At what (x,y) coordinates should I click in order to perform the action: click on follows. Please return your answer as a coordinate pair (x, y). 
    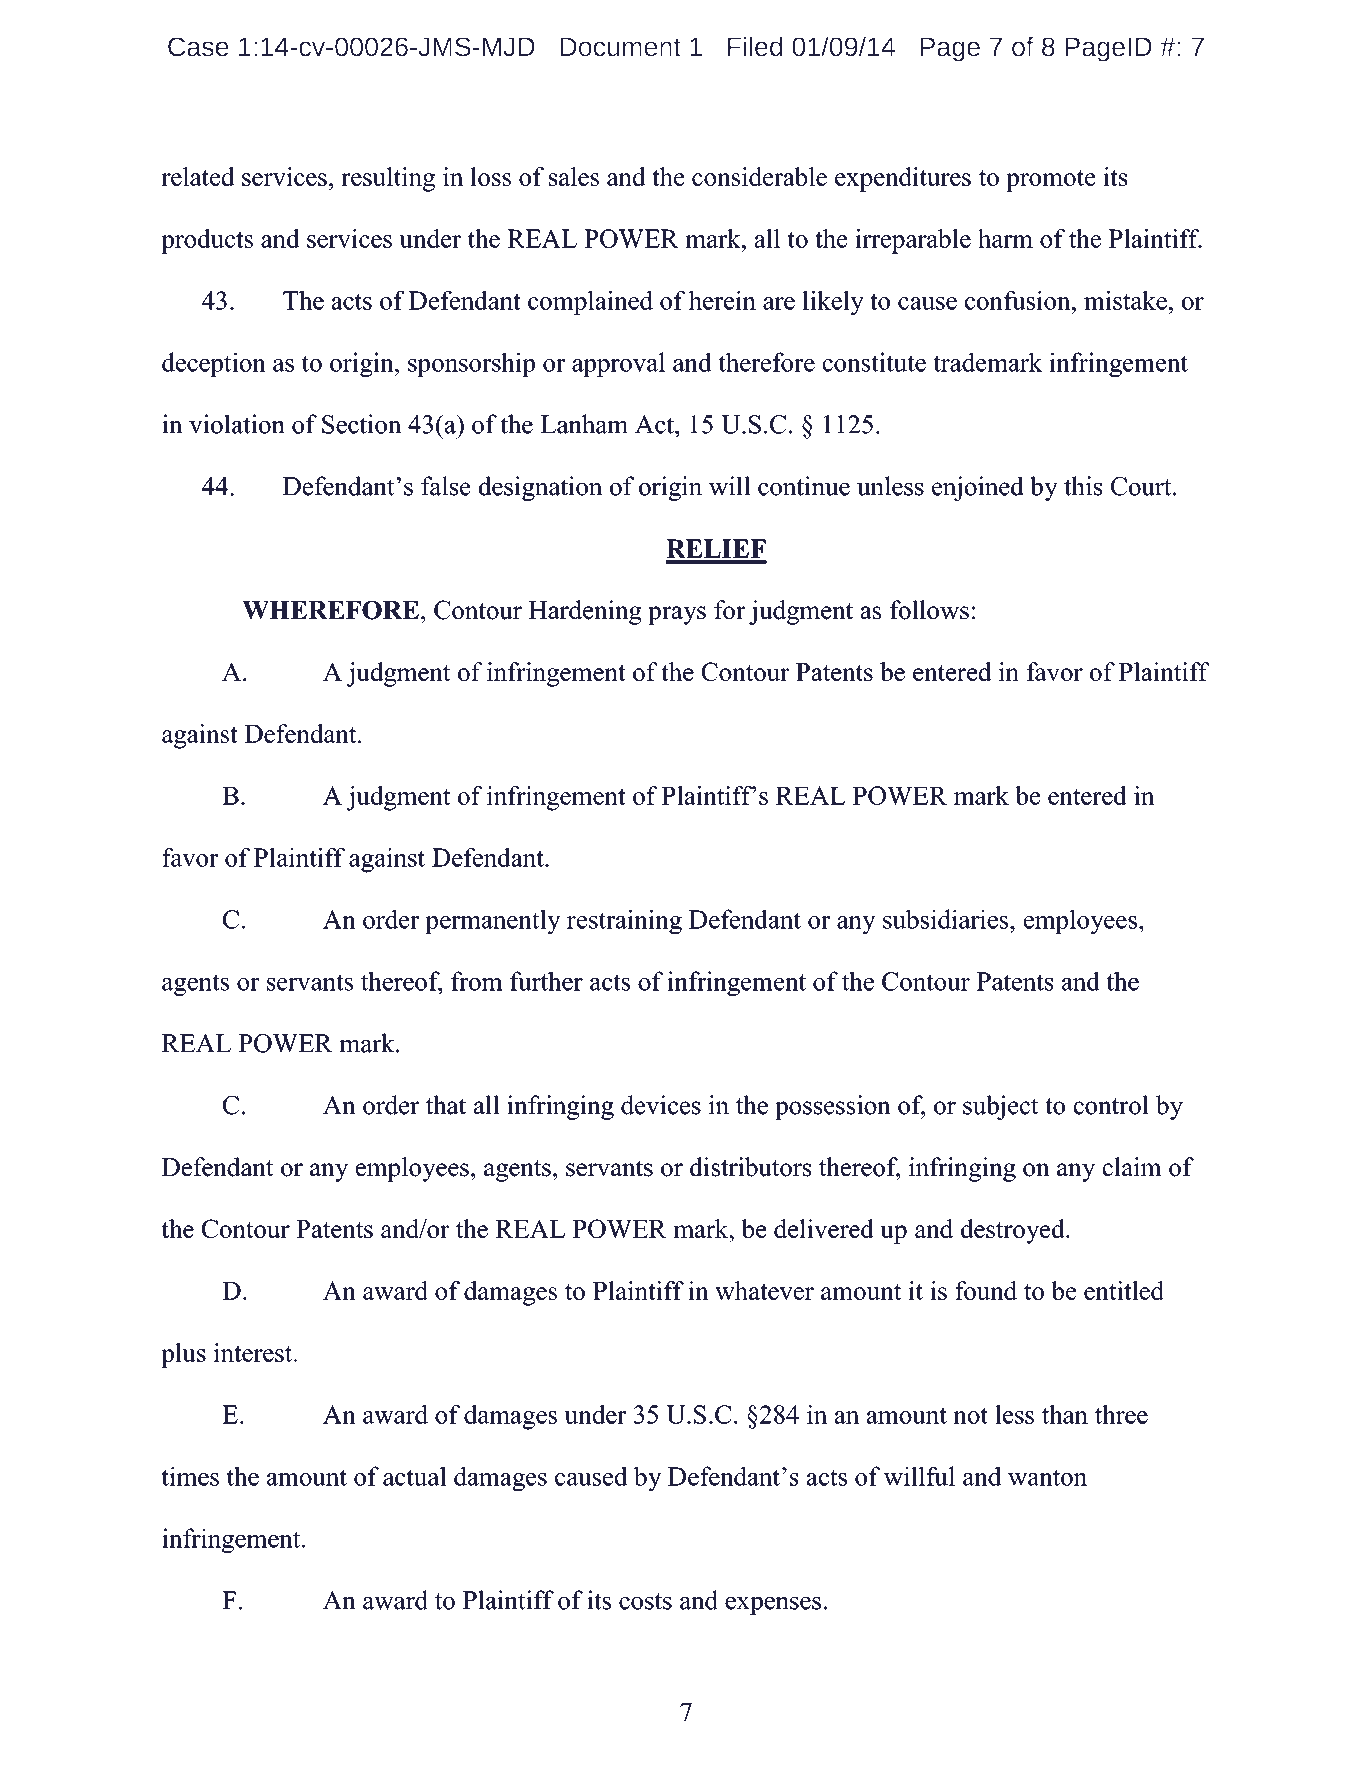
    Looking at the image, I should click on (929, 610).
